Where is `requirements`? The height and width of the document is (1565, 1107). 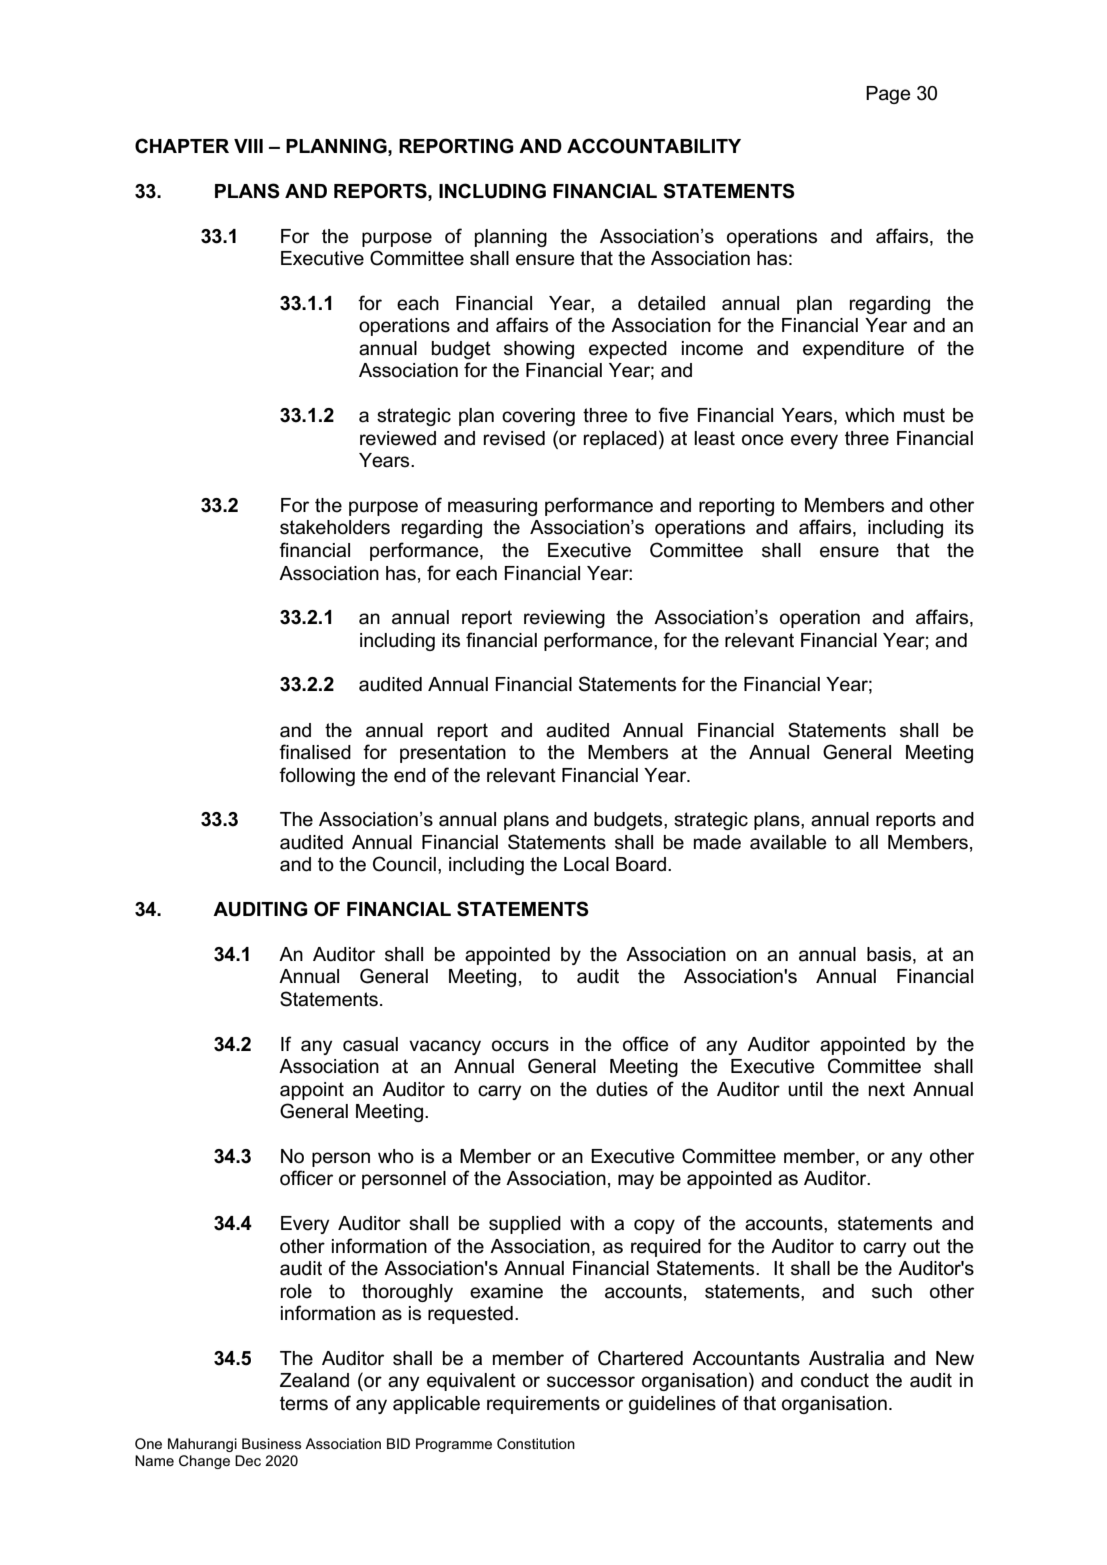
requirements is located at coordinates (543, 1405).
